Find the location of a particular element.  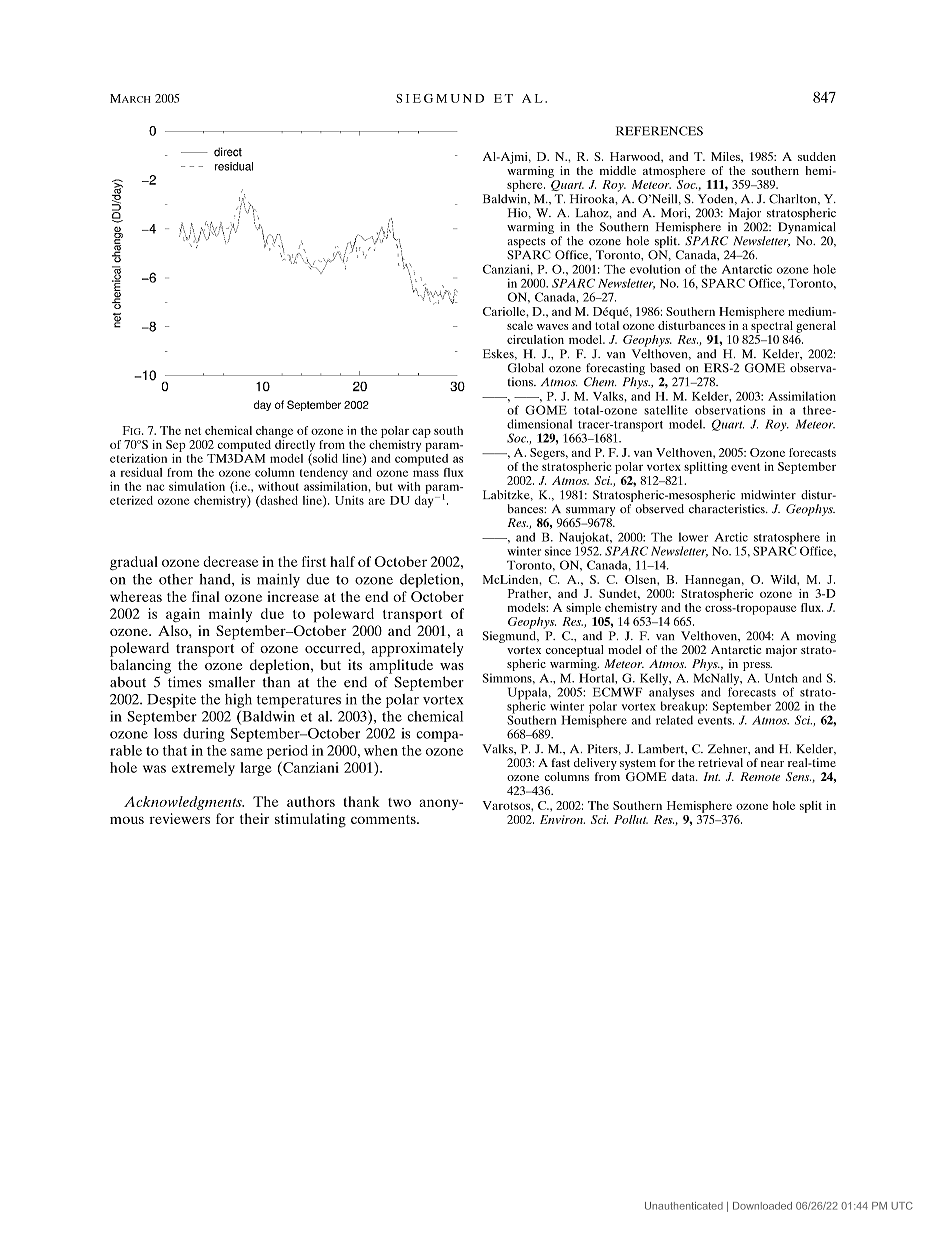

conceptual is located at coordinates (575, 651).
